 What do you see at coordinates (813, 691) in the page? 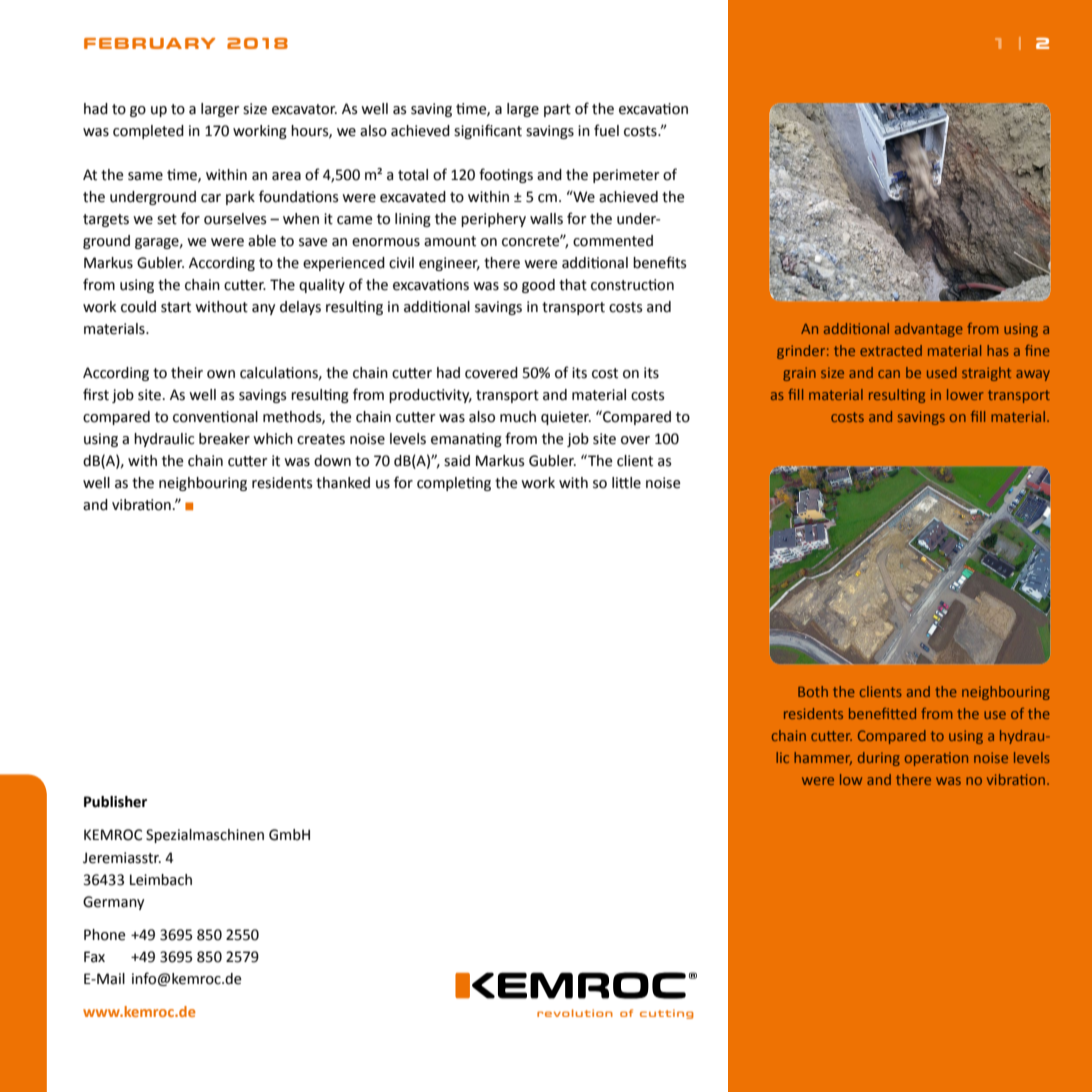
I see `Both` at bounding box center [813, 691].
